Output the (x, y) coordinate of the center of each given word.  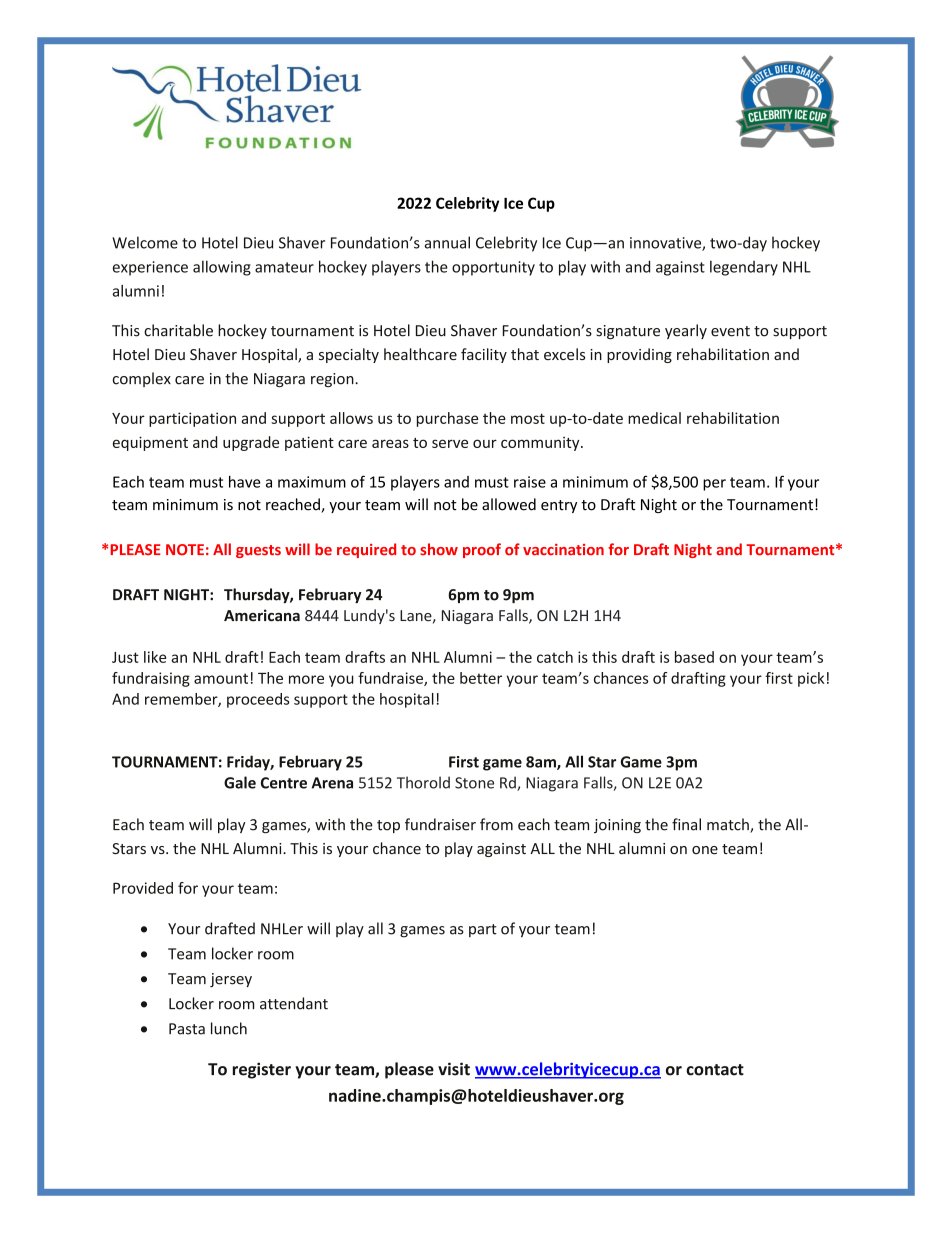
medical (654, 418)
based (694, 657)
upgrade (251, 443)
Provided (143, 888)
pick (811, 679)
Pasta (187, 1029)
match (729, 825)
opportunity (493, 268)
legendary (744, 268)
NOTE (185, 550)
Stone (474, 783)
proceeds (258, 700)
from (496, 824)
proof (482, 550)
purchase (447, 419)
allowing (222, 268)
